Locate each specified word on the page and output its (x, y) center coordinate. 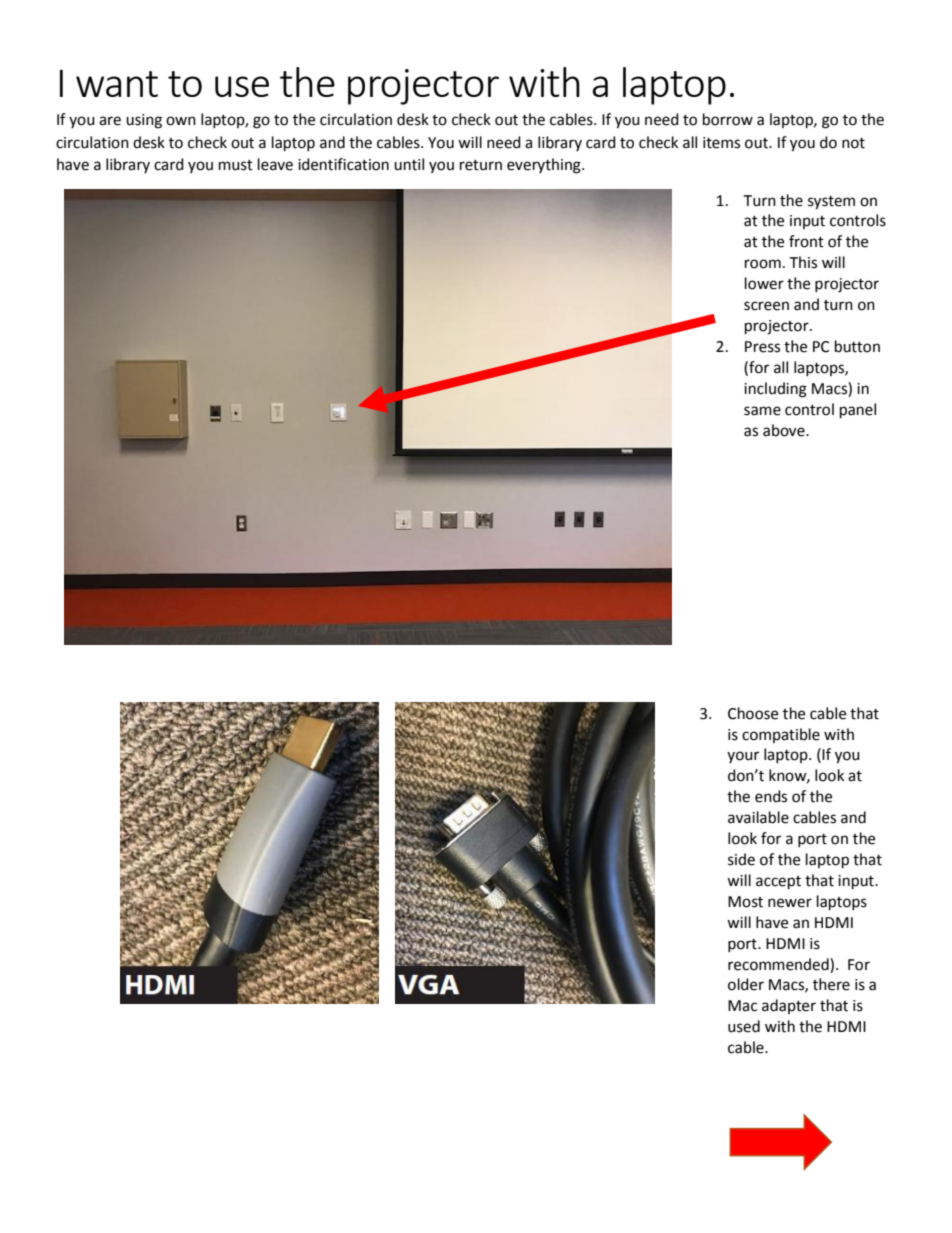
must (236, 165)
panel (858, 411)
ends (771, 796)
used (744, 1026)
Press (762, 347)
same (762, 411)
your (743, 757)
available (758, 817)
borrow (728, 119)
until (409, 164)
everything (545, 166)
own (181, 121)
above (785, 430)
